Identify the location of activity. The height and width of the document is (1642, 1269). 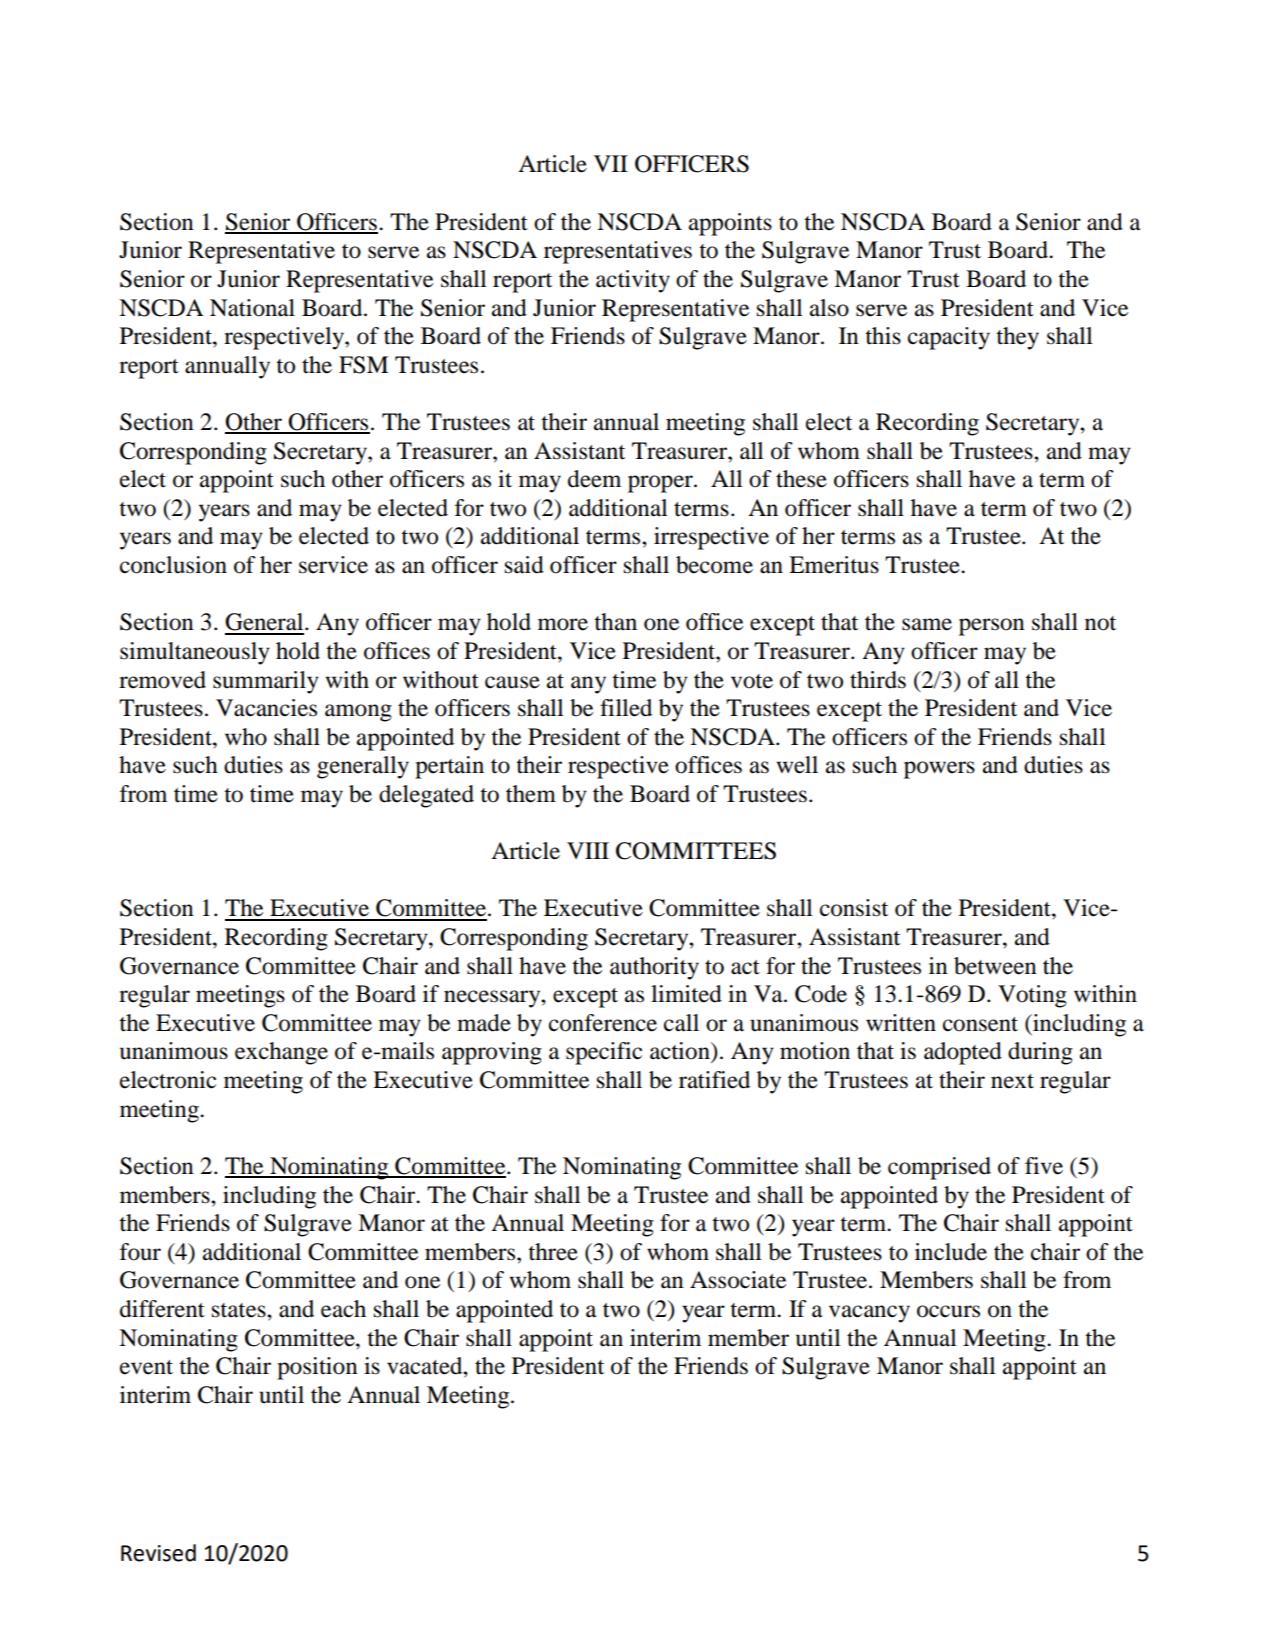
(633, 281).
